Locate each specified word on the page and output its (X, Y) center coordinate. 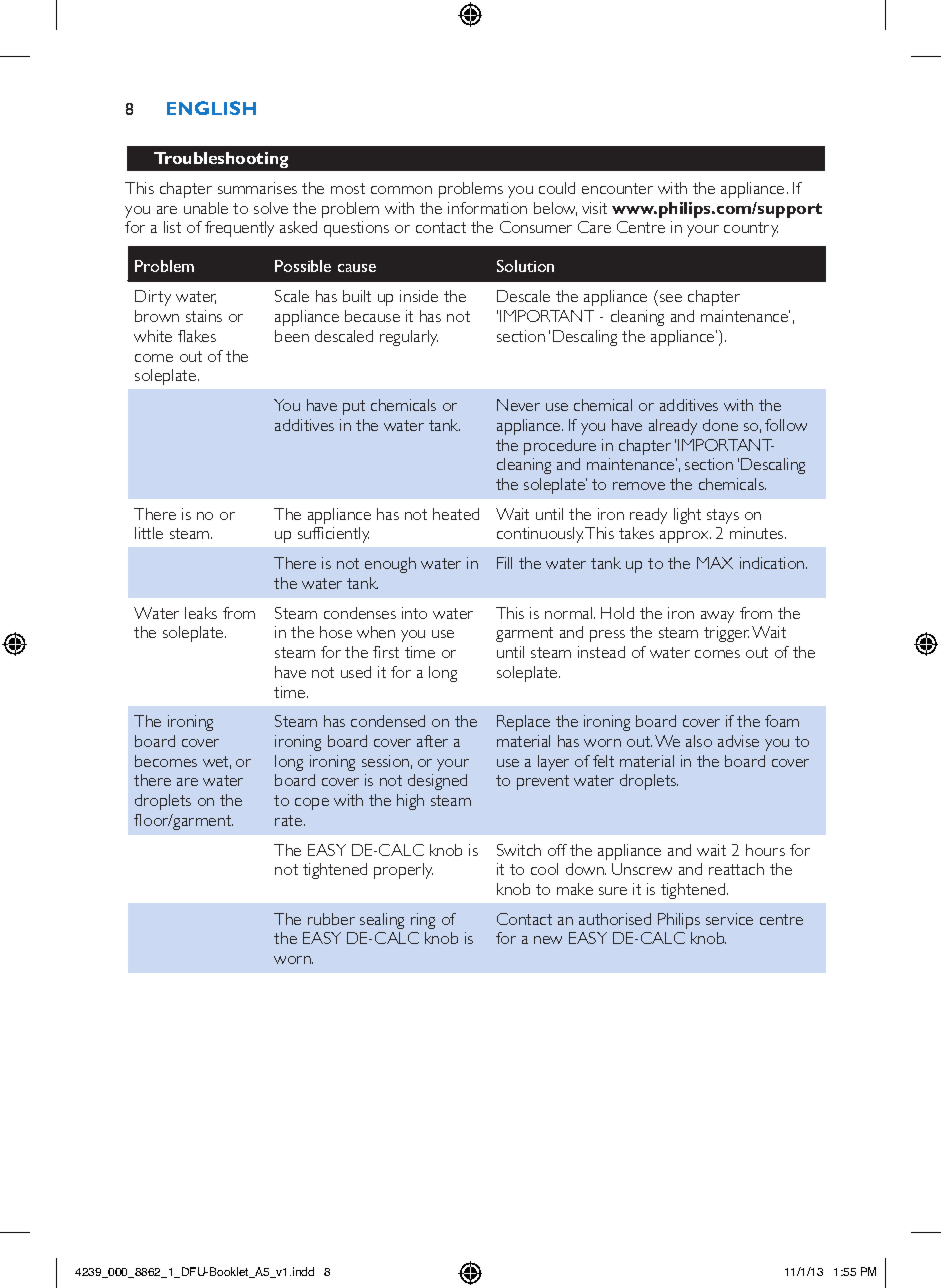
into (414, 613)
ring (423, 921)
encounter (617, 188)
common (401, 190)
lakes (197, 336)
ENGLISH (211, 108)
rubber (331, 919)
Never (518, 405)
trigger (726, 634)
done (720, 425)
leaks (201, 613)
